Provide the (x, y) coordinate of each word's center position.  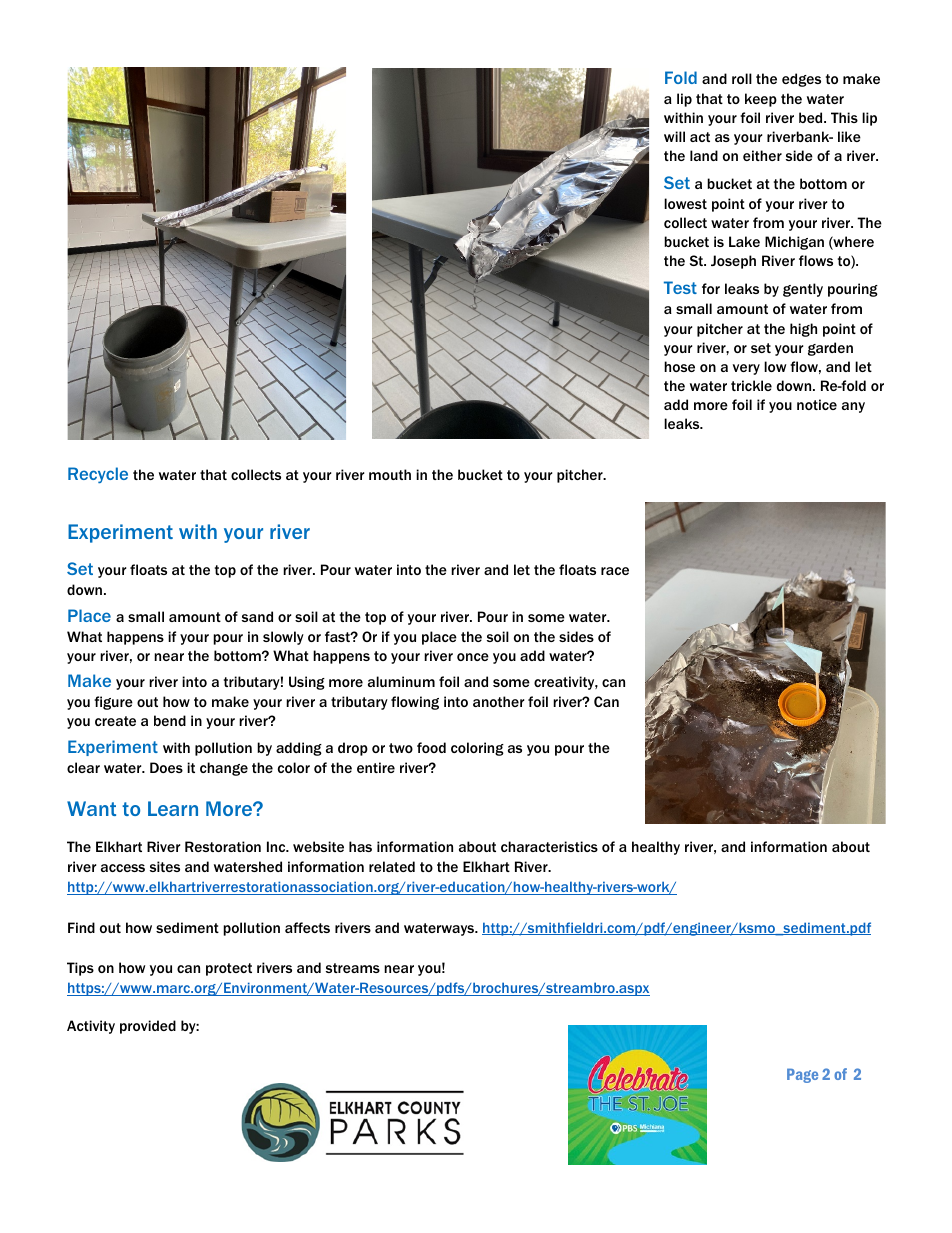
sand (257, 616)
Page (802, 1075)
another (498, 701)
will (674, 136)
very (746, 369)
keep (761, 100)
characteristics (549, 846)
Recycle (98, 475)
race (615, 571)
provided (148, 1027)
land (704, 155)
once (473, 657)
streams (353, 968)
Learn (173, 808)
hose (679, 366)
